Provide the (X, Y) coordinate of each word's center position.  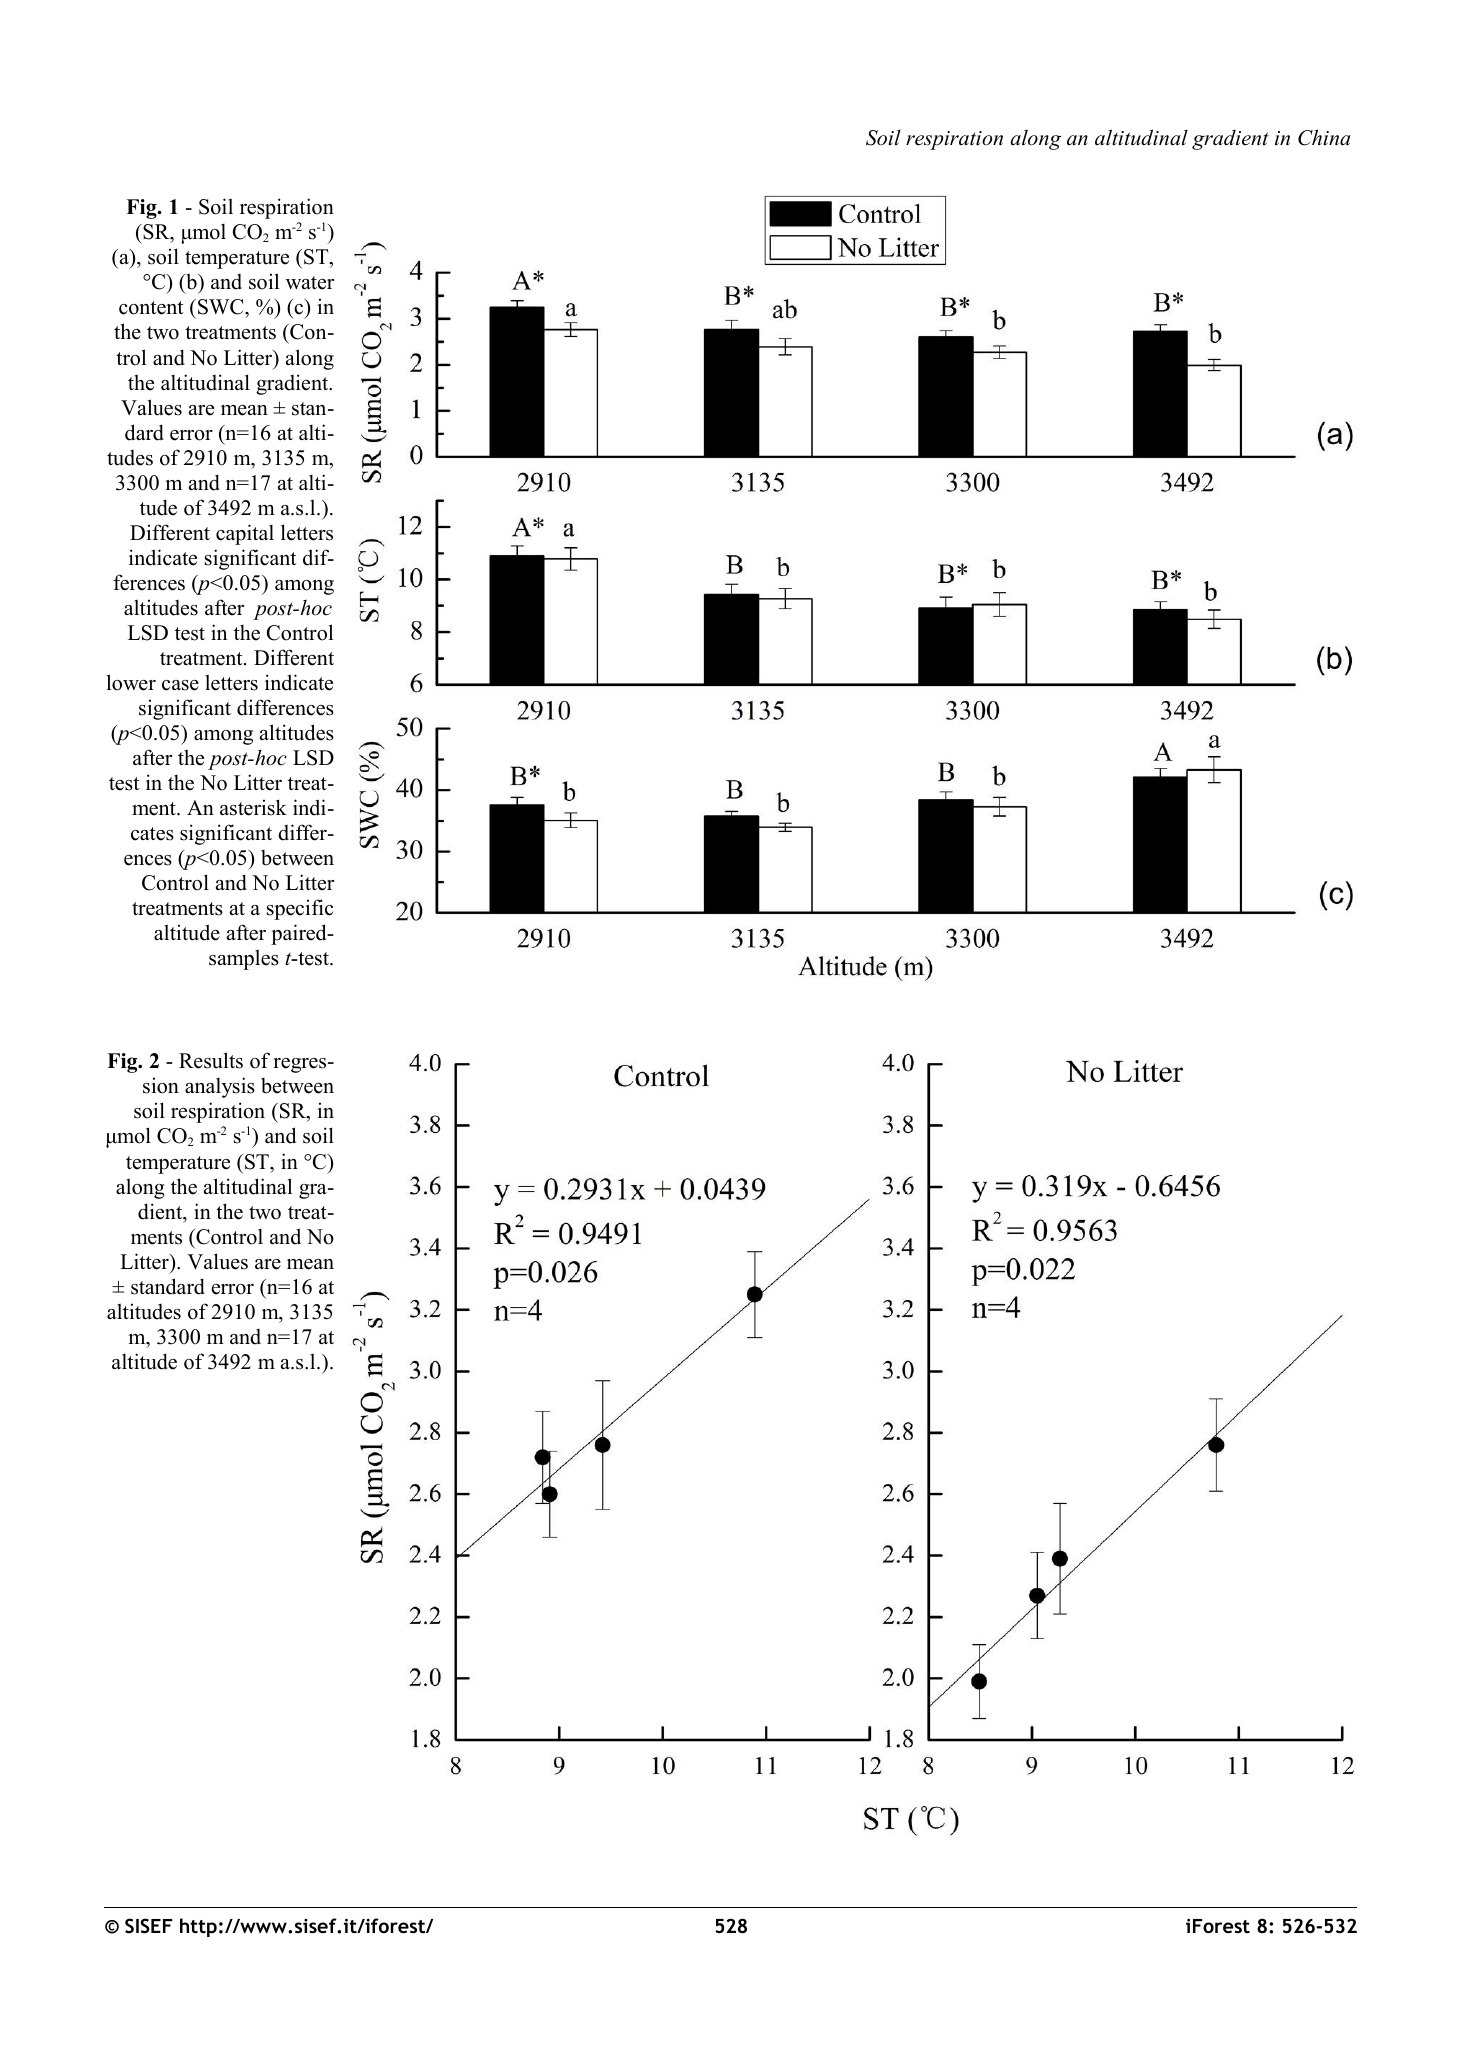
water (310, 283)
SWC (222, 308)
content (151, 308)
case (180, 685)
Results (211, 1060)
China (1324, 137)
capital (245, 534)
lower (131, 682)
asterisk (253, 807)
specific (300, 909)
